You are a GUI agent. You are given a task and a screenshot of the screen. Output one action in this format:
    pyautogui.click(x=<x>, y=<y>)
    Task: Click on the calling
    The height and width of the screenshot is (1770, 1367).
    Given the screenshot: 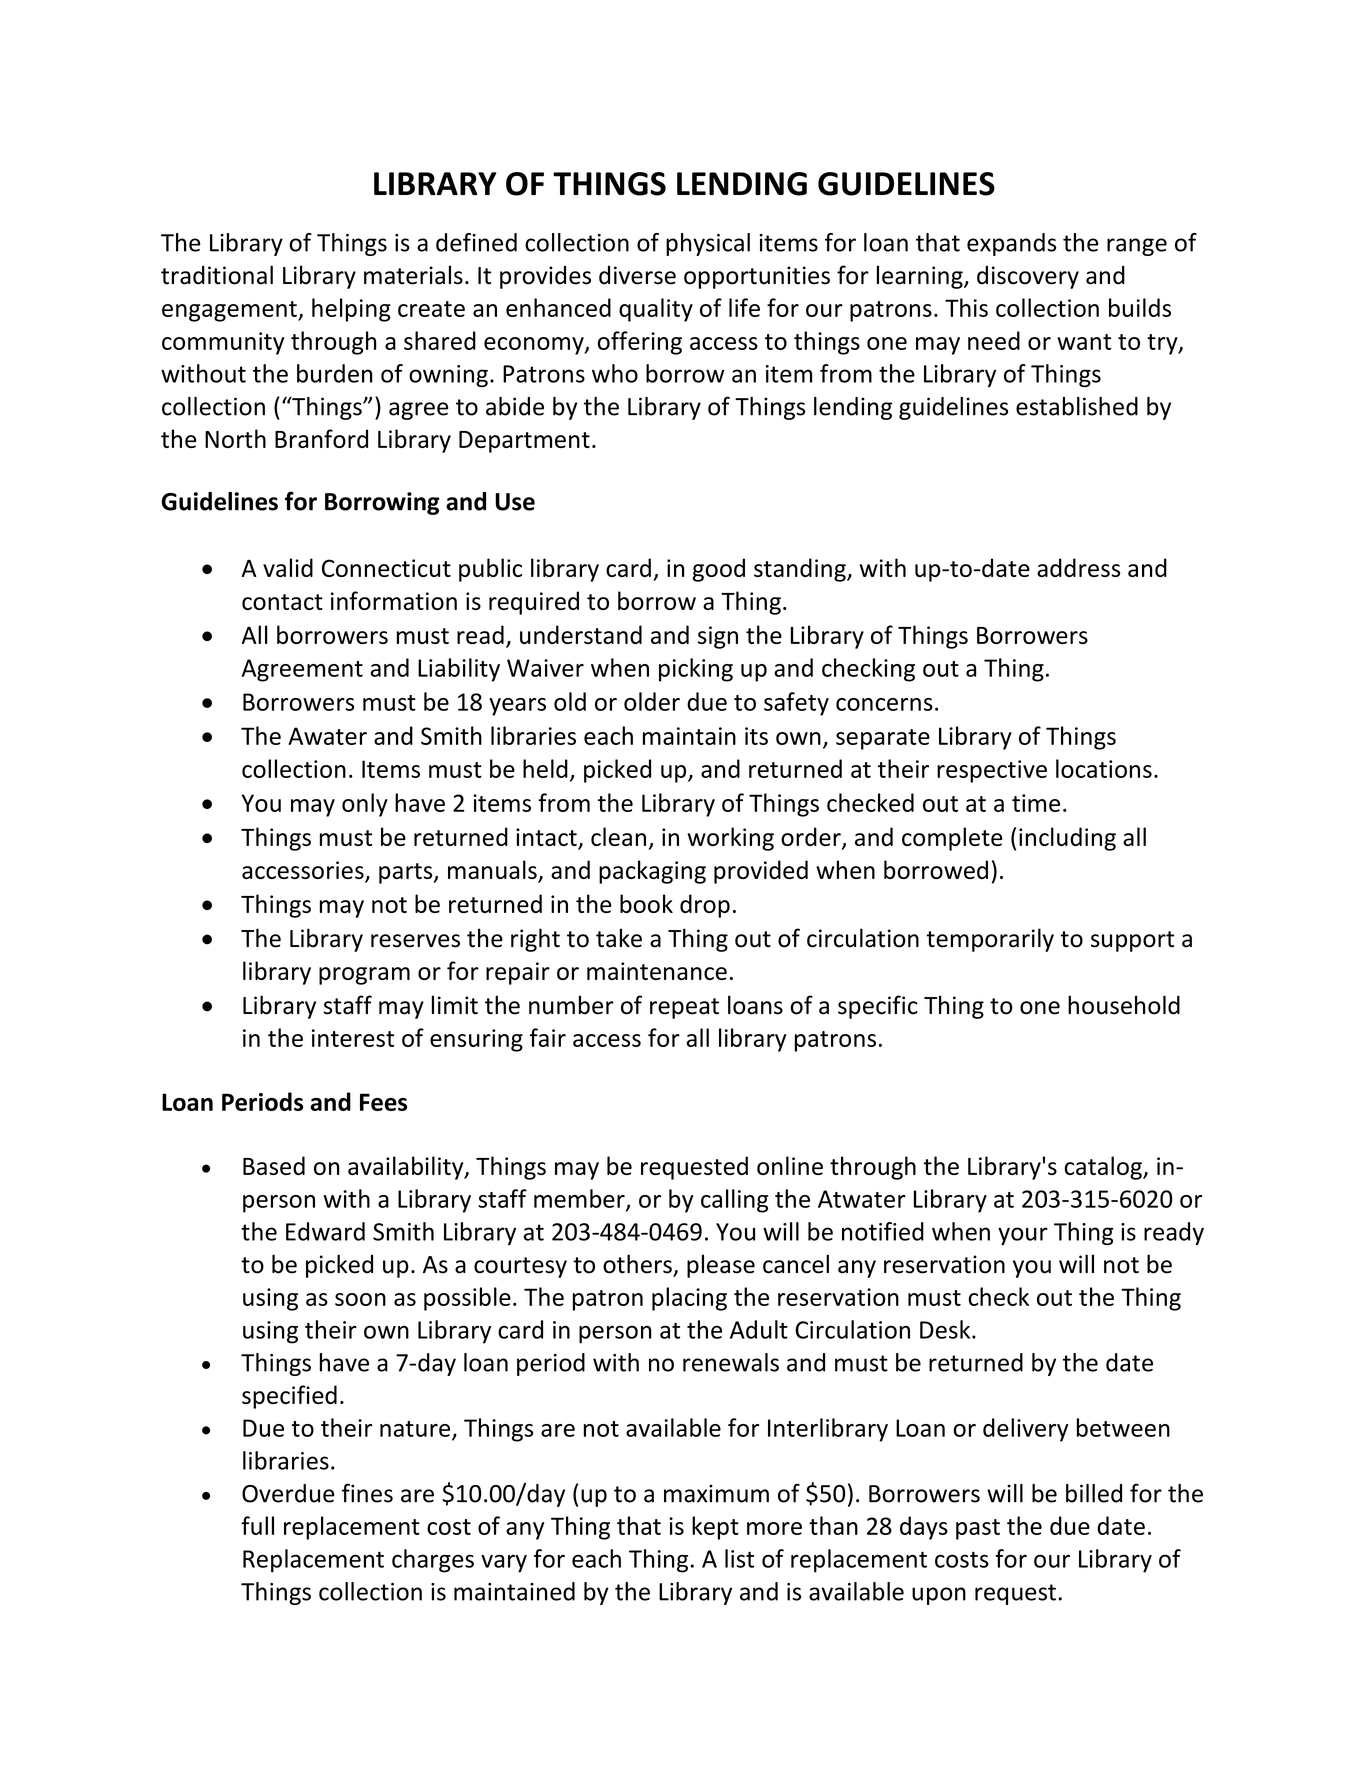 What is the action you would take?
    pyautogui.click(x=734, y=1201)
